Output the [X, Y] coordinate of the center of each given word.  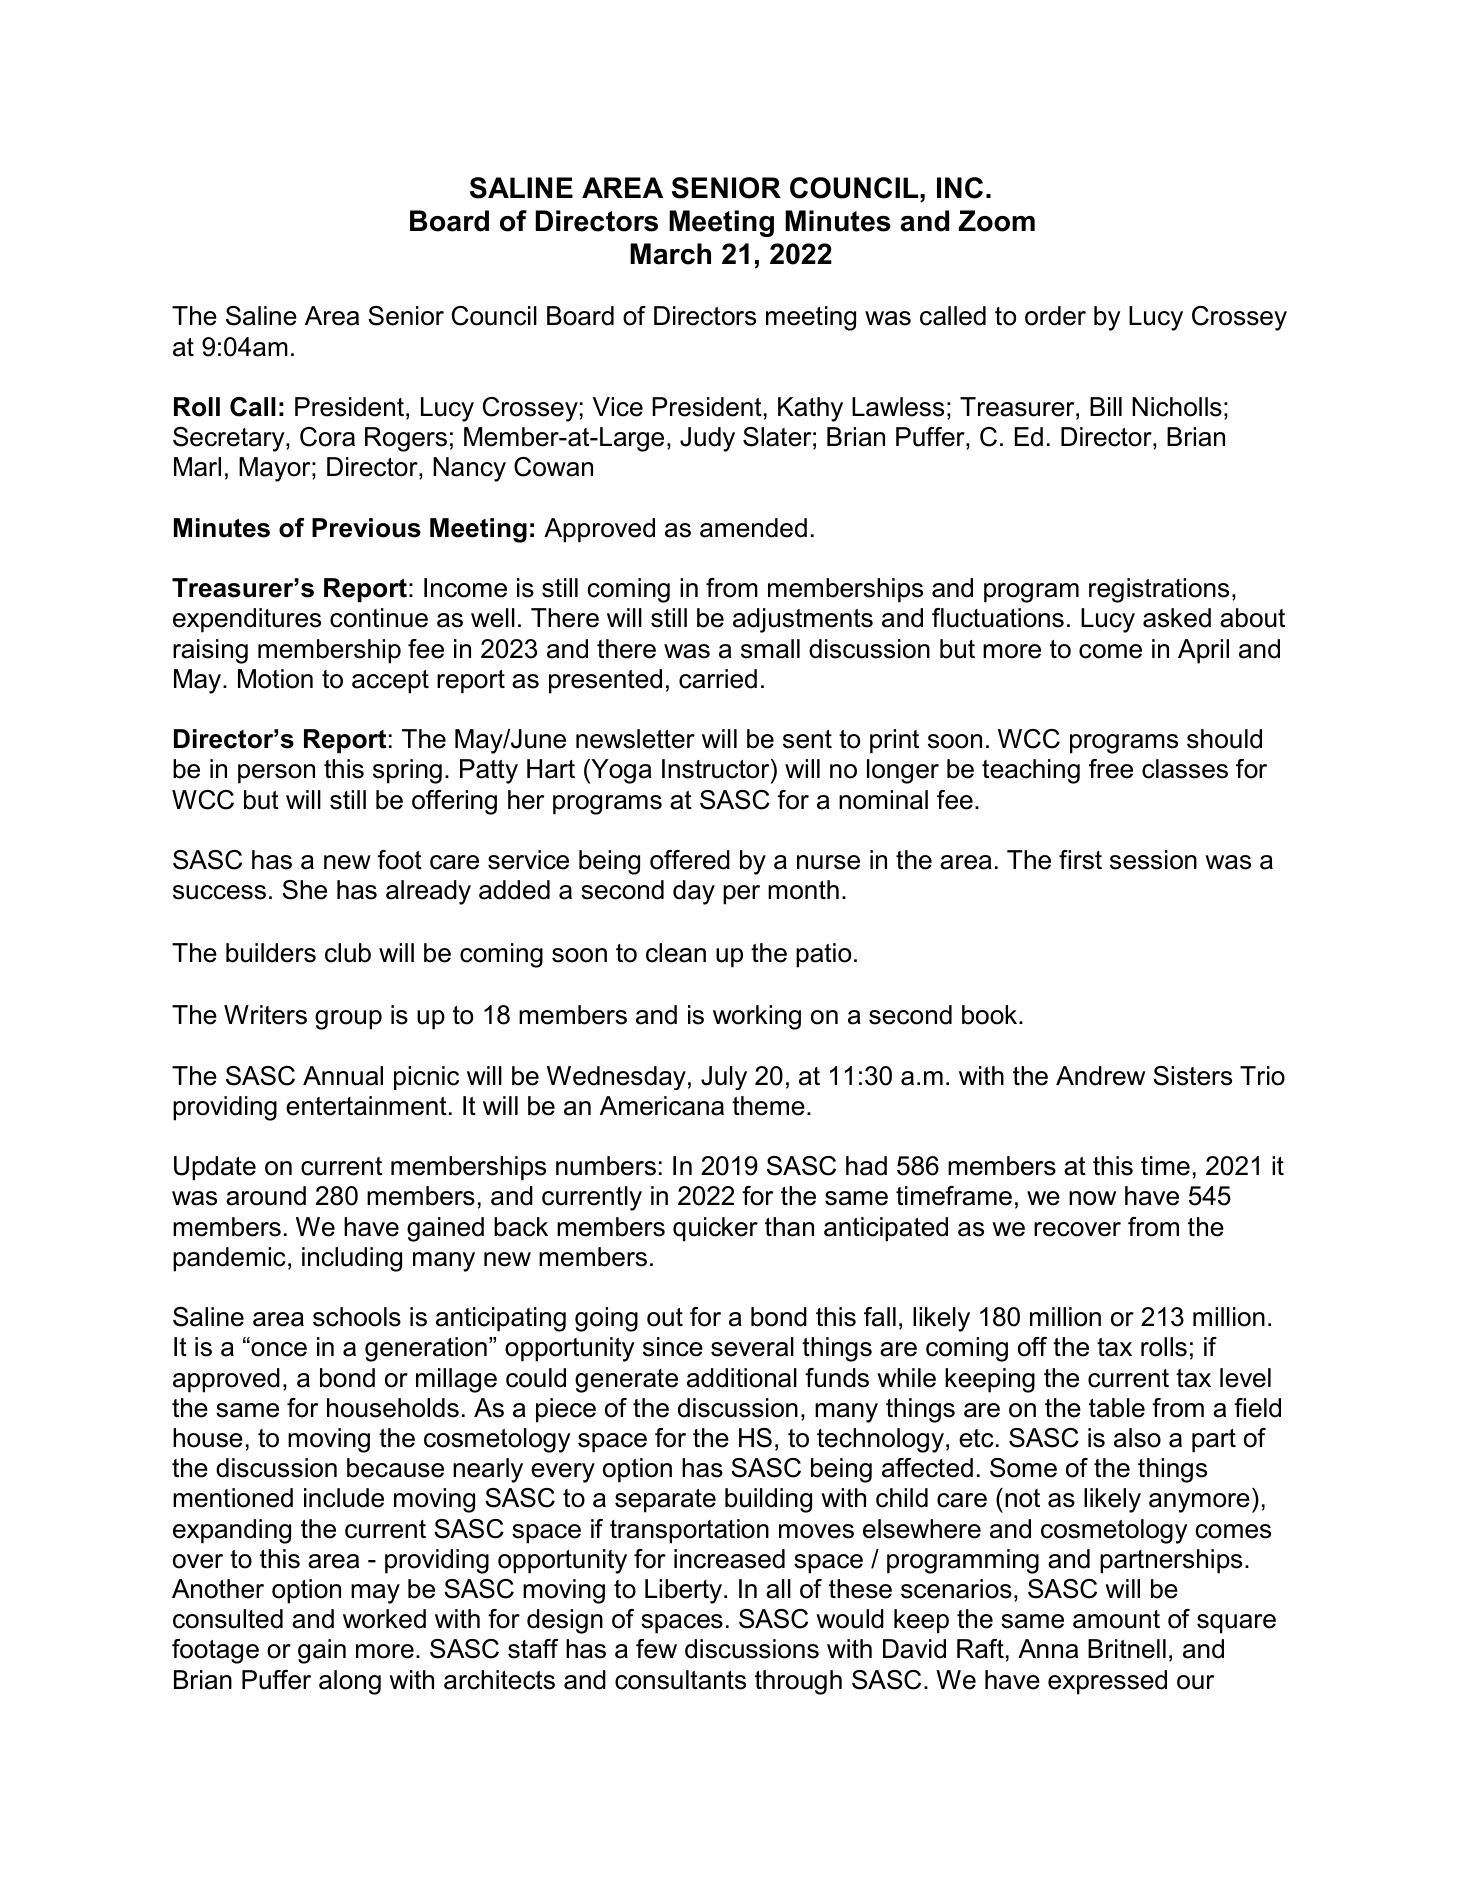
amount [1116, 1619]
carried [718, 679]
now [1092, 1198]
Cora [327, 437]
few [656, 1649]
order [1055, 316]
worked [384, 1619]
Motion [275, 679]
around [266, 1196]
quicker [715, 1229]
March [670, 254]
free [1111, 769]
